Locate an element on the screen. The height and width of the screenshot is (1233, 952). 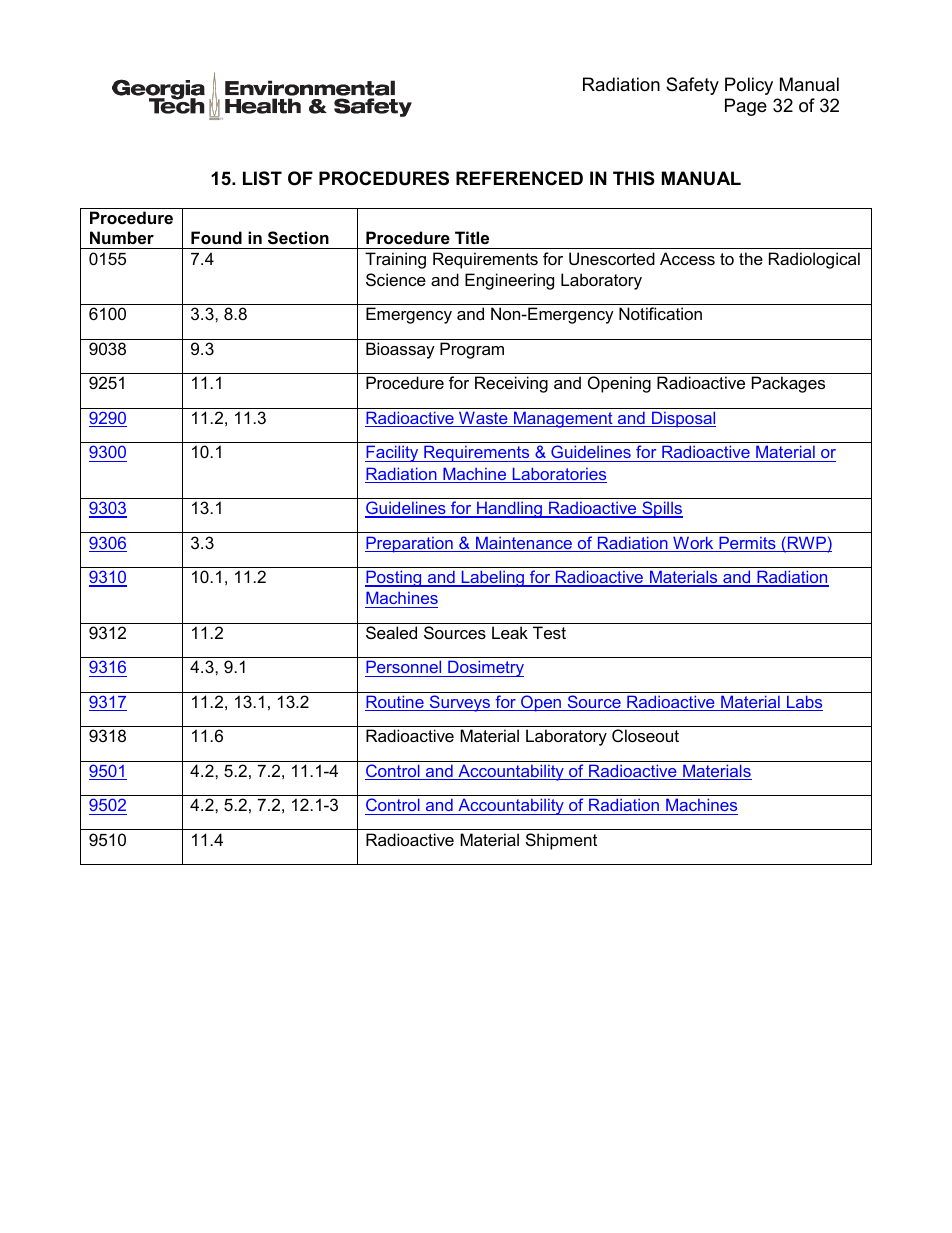
Facility is located at coordinates (393, 453).
